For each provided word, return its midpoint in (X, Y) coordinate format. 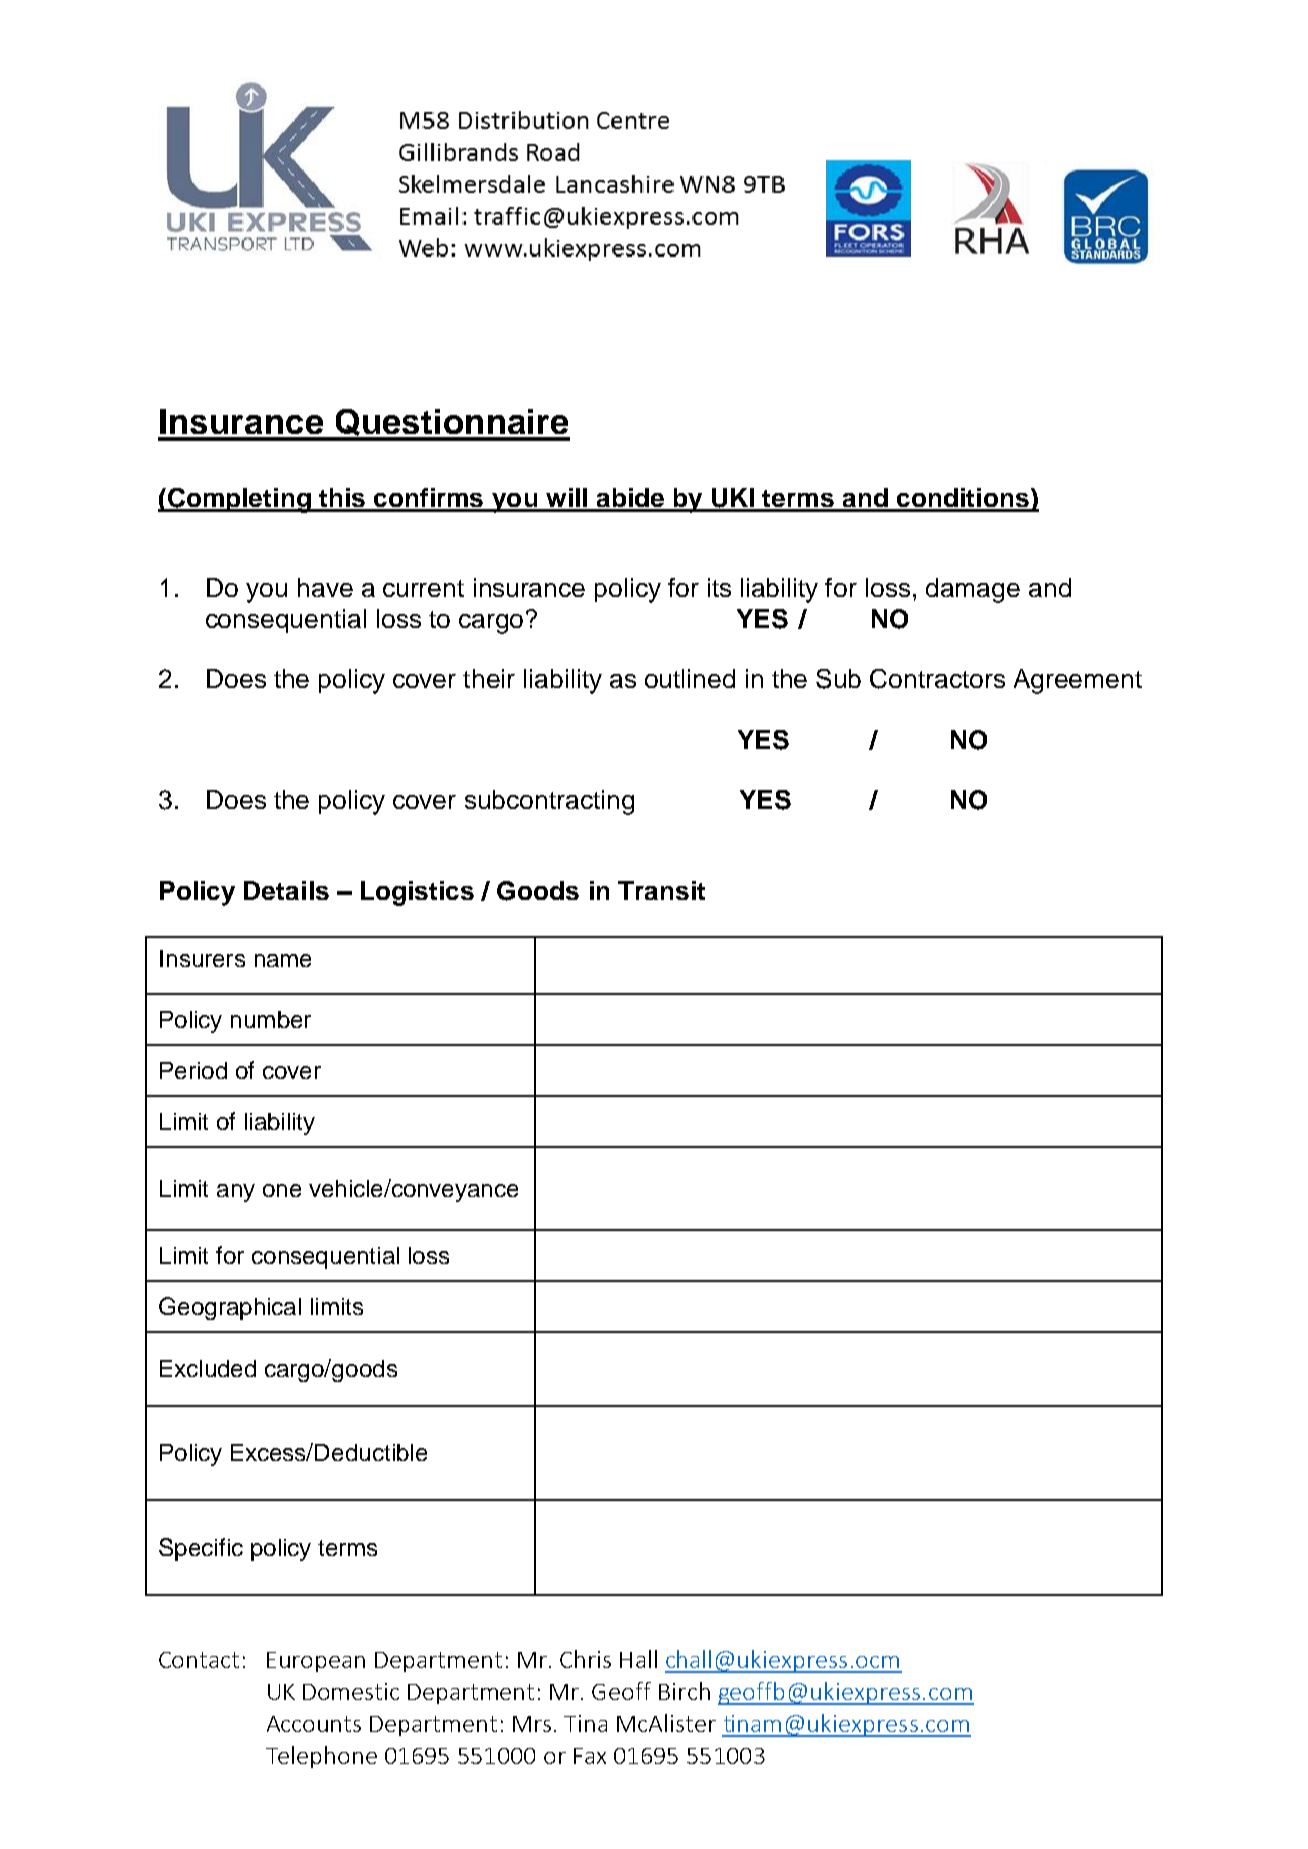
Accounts (314, 1724)
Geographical (230, 1308)
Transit (661, 890)
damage (973, 590)
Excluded (208, 1368)
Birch (684, 1691)
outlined (690, 678)
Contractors (937, 679)
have (325, 587)
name (283, 960)
